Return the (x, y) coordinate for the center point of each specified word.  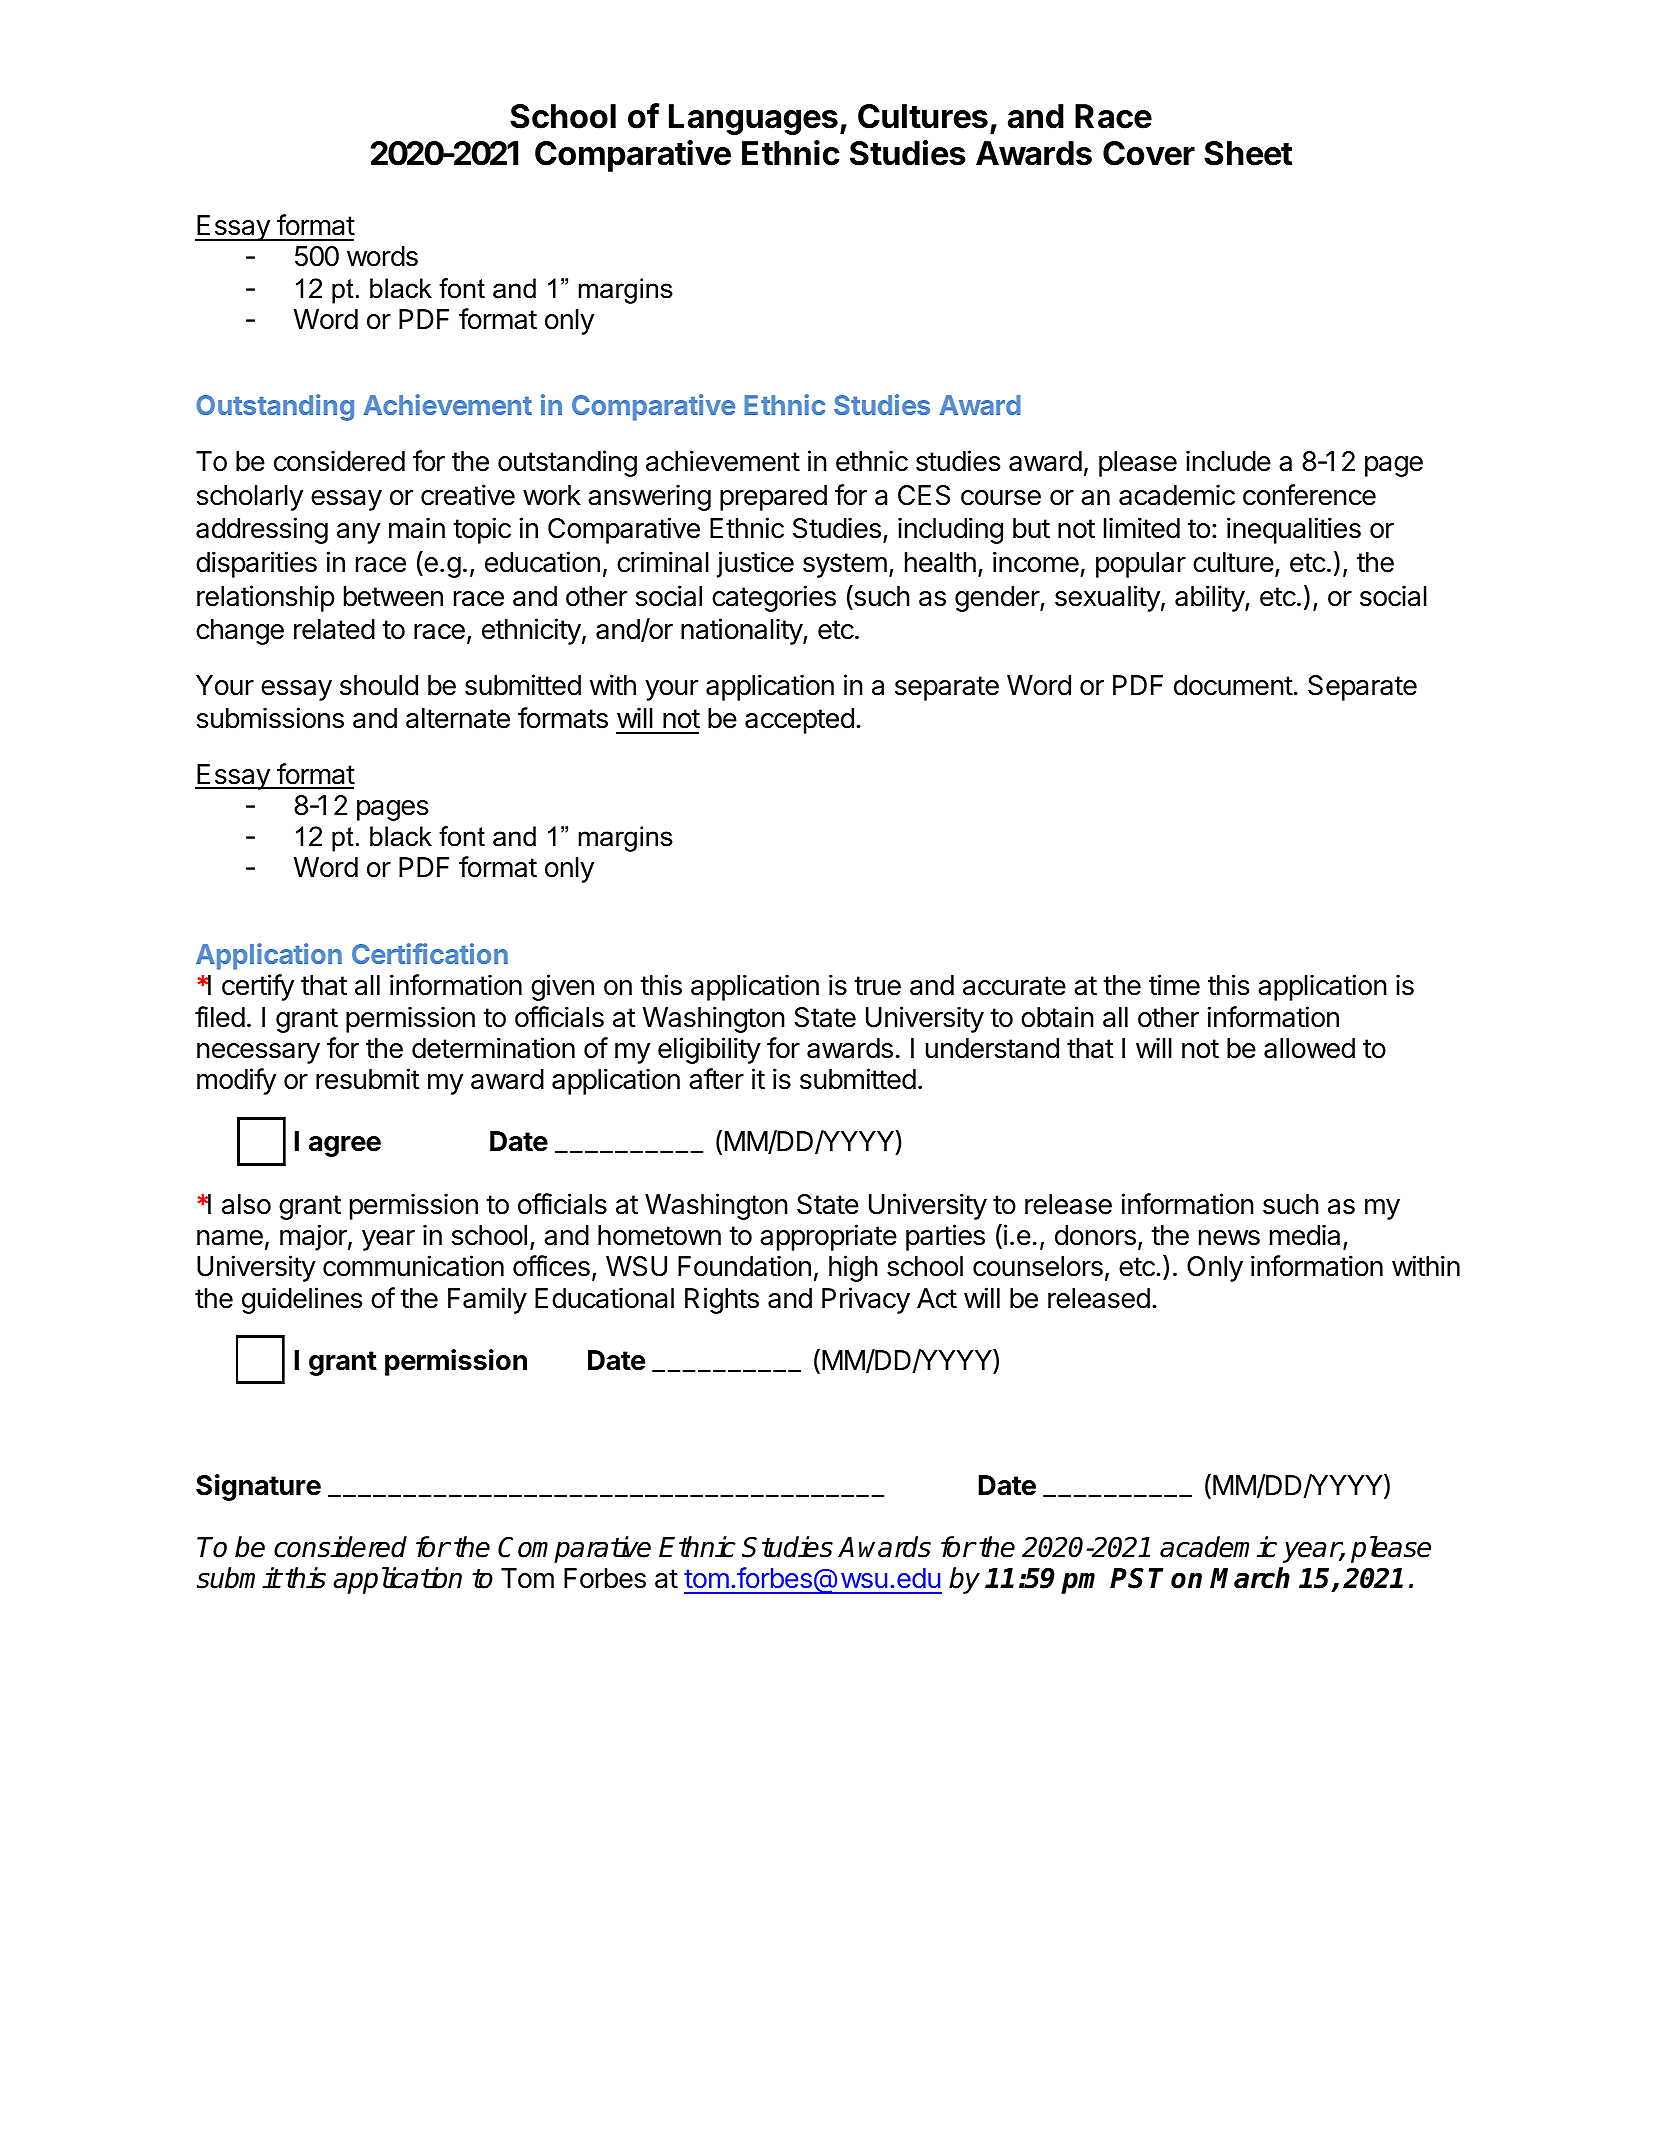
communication (413, 1266)
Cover (1149, 153)
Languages (753, 119)
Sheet (1248, 153)
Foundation (744, 1266)
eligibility (709, 1050)
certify (258, 987)
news (1229, 1238)
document (1233, 685)
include (1228, 461)
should (379, 685)
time (1174, 985)
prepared (773, 498)
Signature (258, 1487)
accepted (799, 721)
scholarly (250, 498)
